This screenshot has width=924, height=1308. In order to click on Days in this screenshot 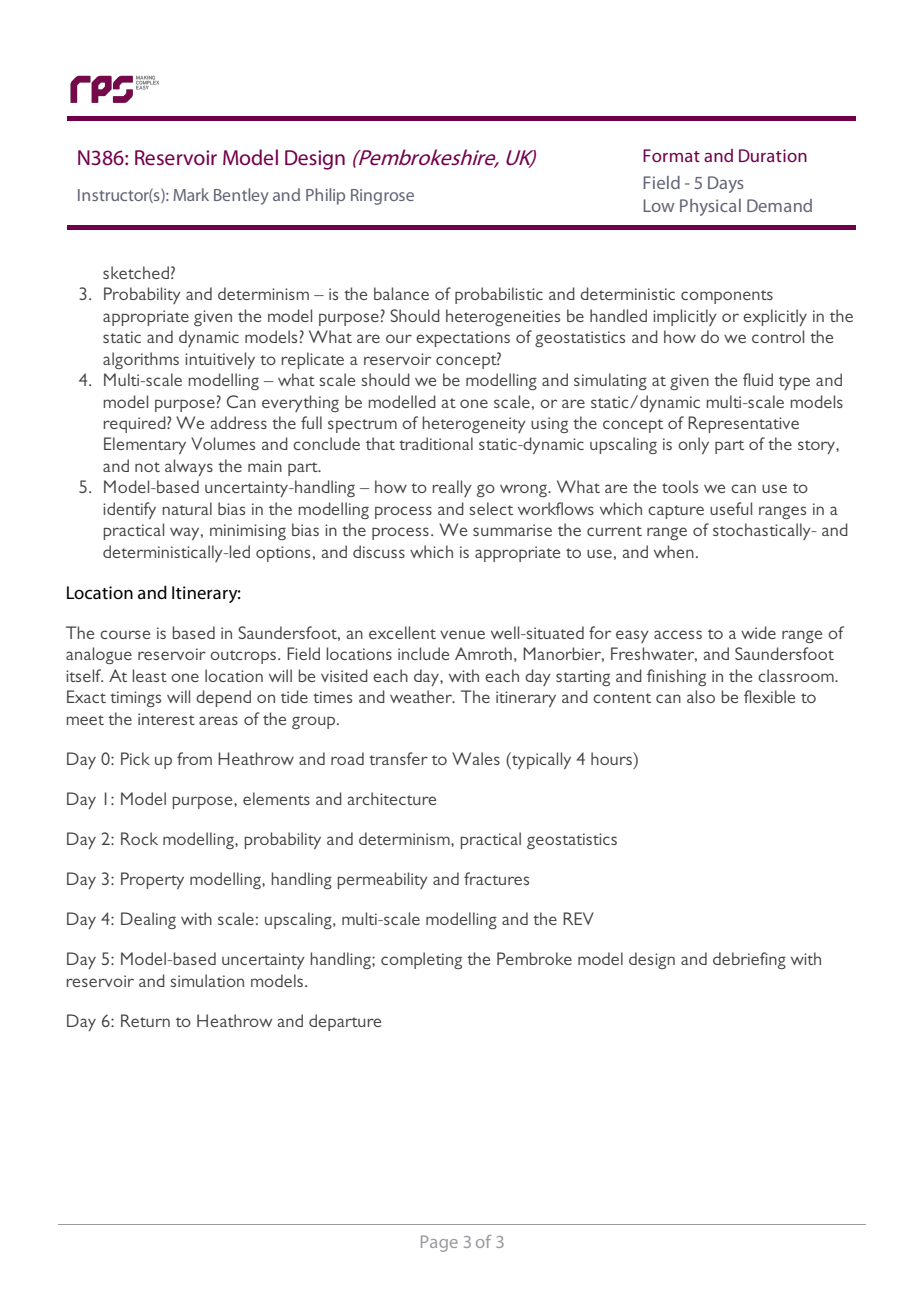, I will do `click(726, 184)`.
